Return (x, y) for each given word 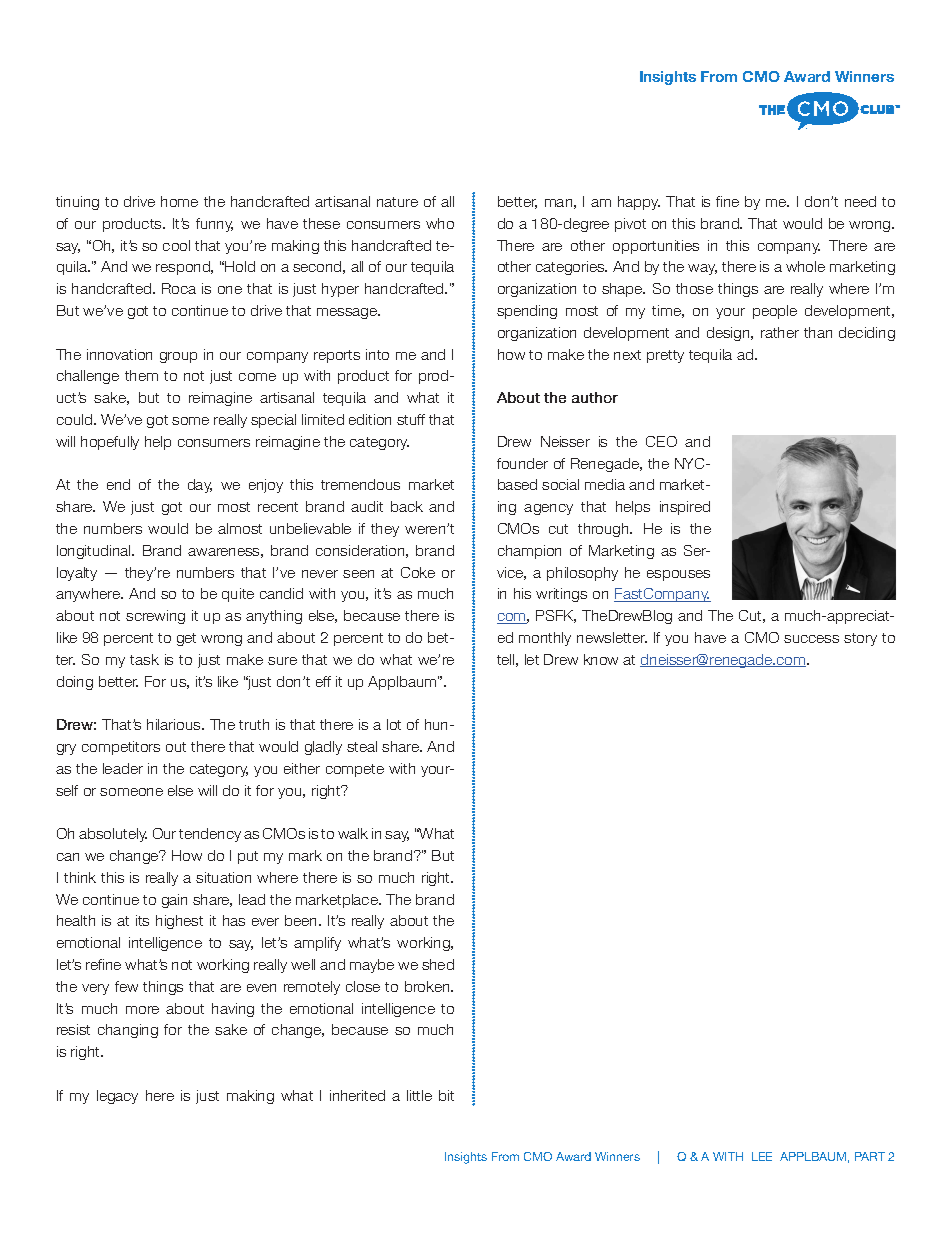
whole (805, 266)
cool (176, 245)
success (811, 639)
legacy (117, 1097)
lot (394, 724)
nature (397, 202)
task (144, 659)
